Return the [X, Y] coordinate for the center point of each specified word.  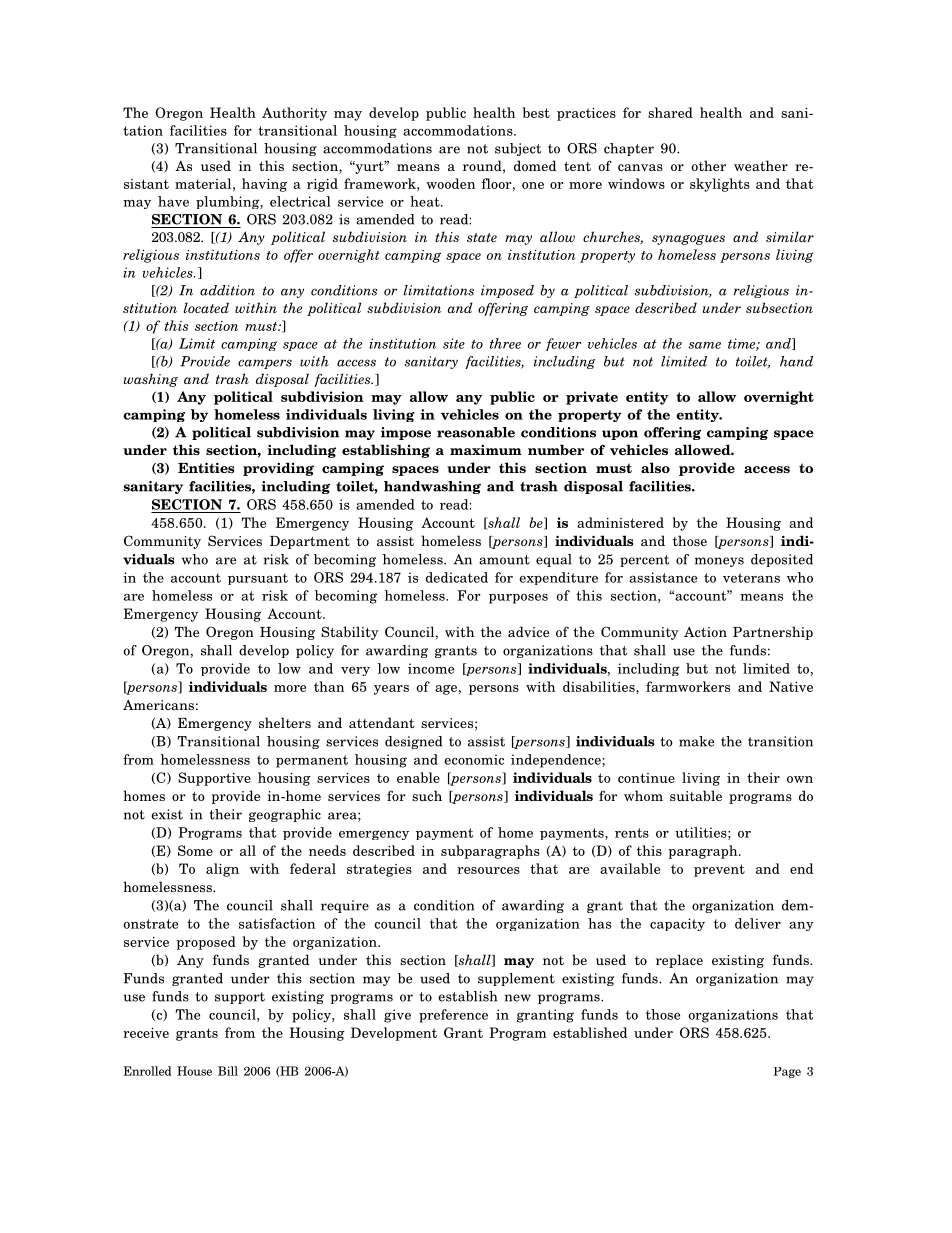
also [655, 467]
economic [474, 759]
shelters [285, 722]
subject [518, 149]
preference [453, 1016]
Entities [206, 467]
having [264, 185]
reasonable [476, 432]
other [708, 165]
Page [787, 1072]
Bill [228, 1071]
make [696, 741]
